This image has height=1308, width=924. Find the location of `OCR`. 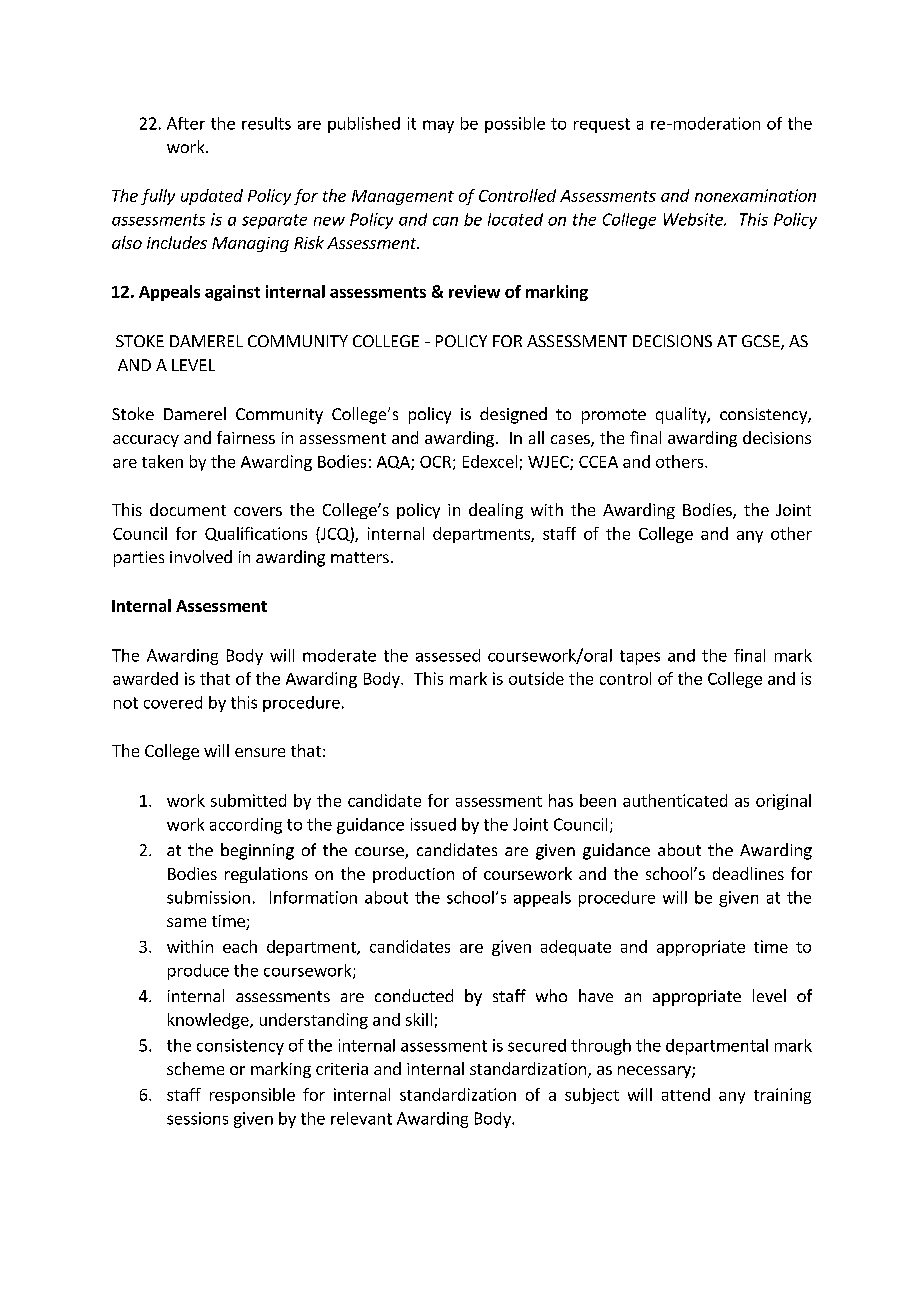

OCR is located at coordinates (435, 462).
